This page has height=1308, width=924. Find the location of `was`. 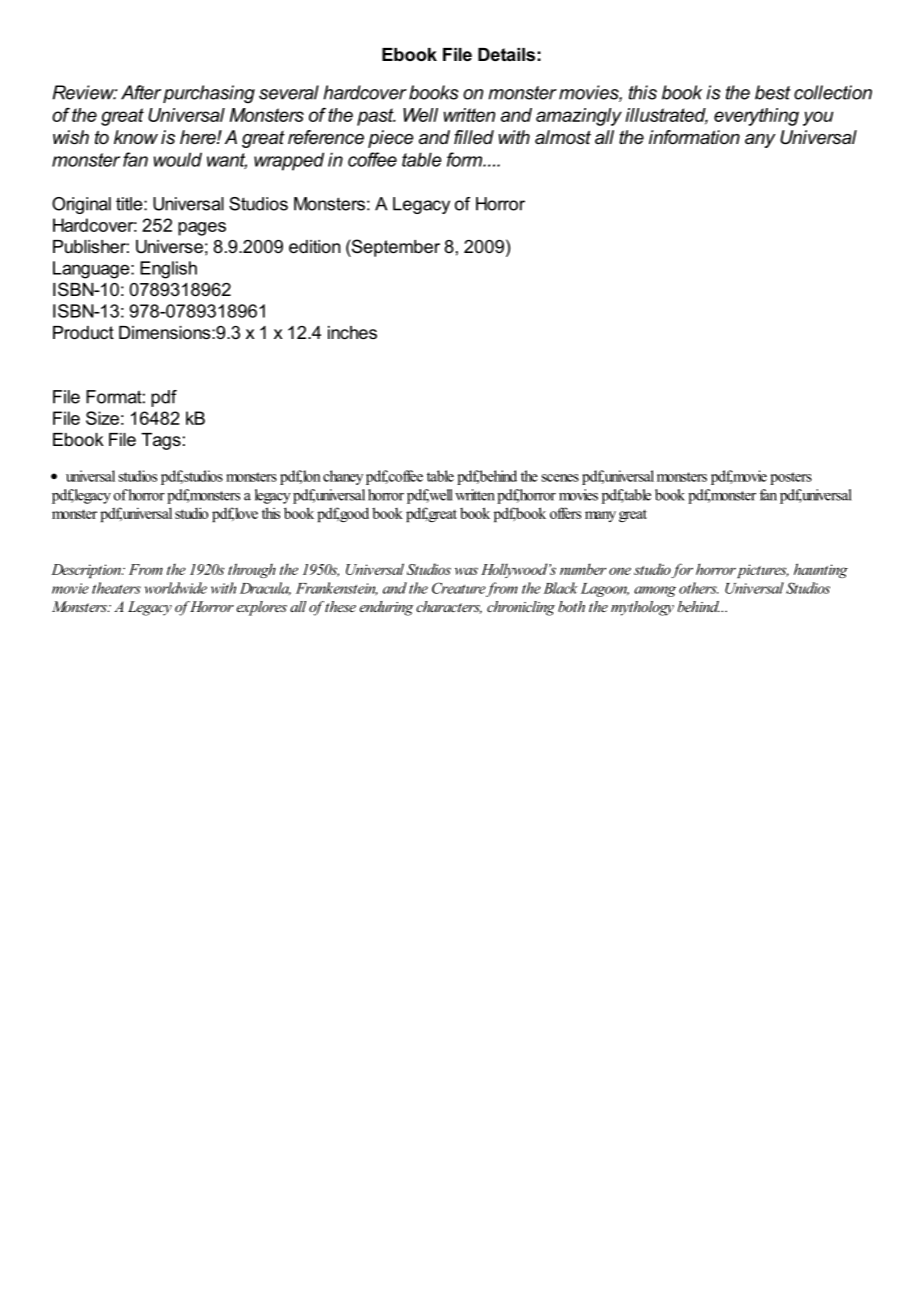

was is located at coordinates (466, 571).
